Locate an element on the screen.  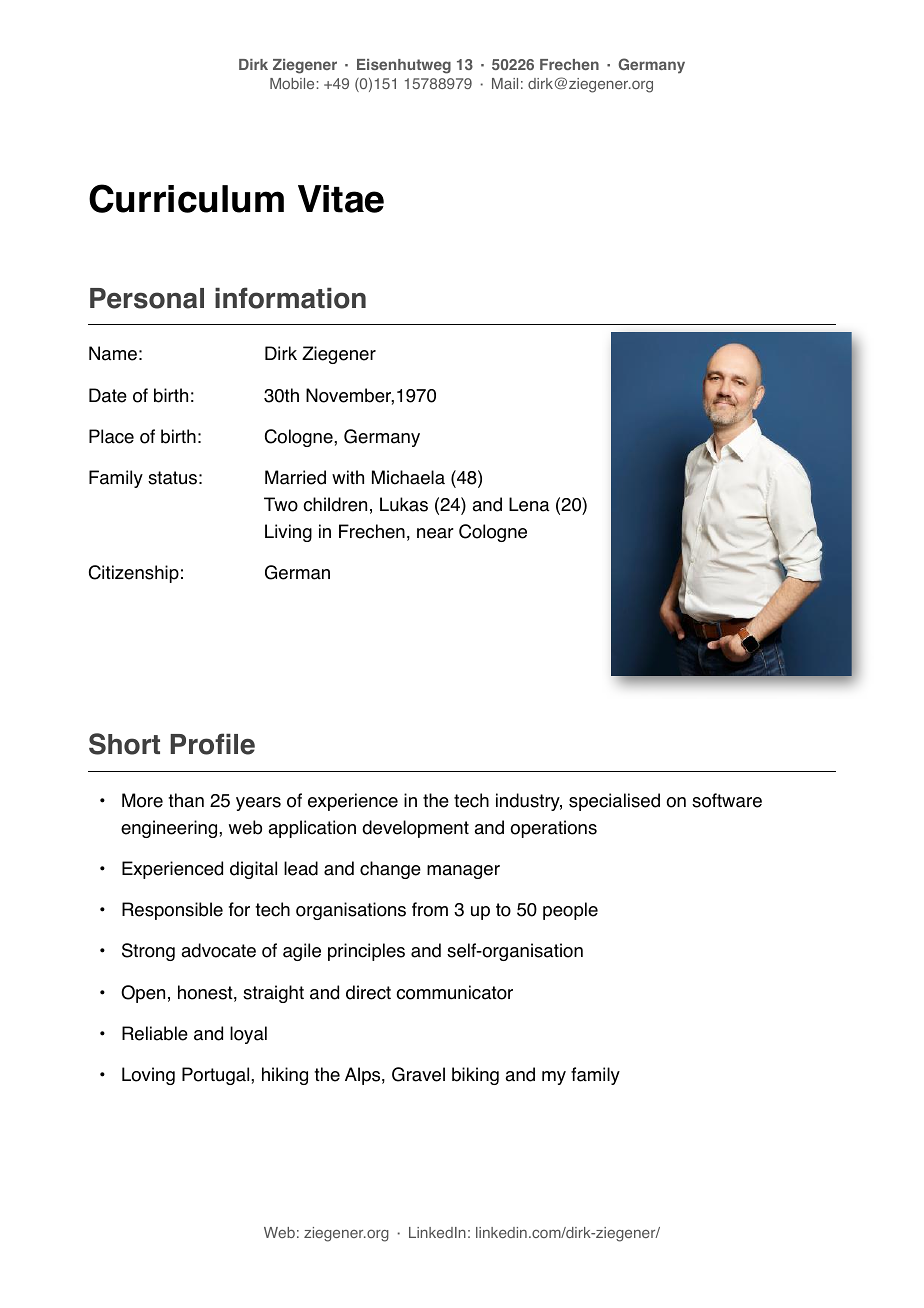
Vitae is located at coordinates (341, 199).
